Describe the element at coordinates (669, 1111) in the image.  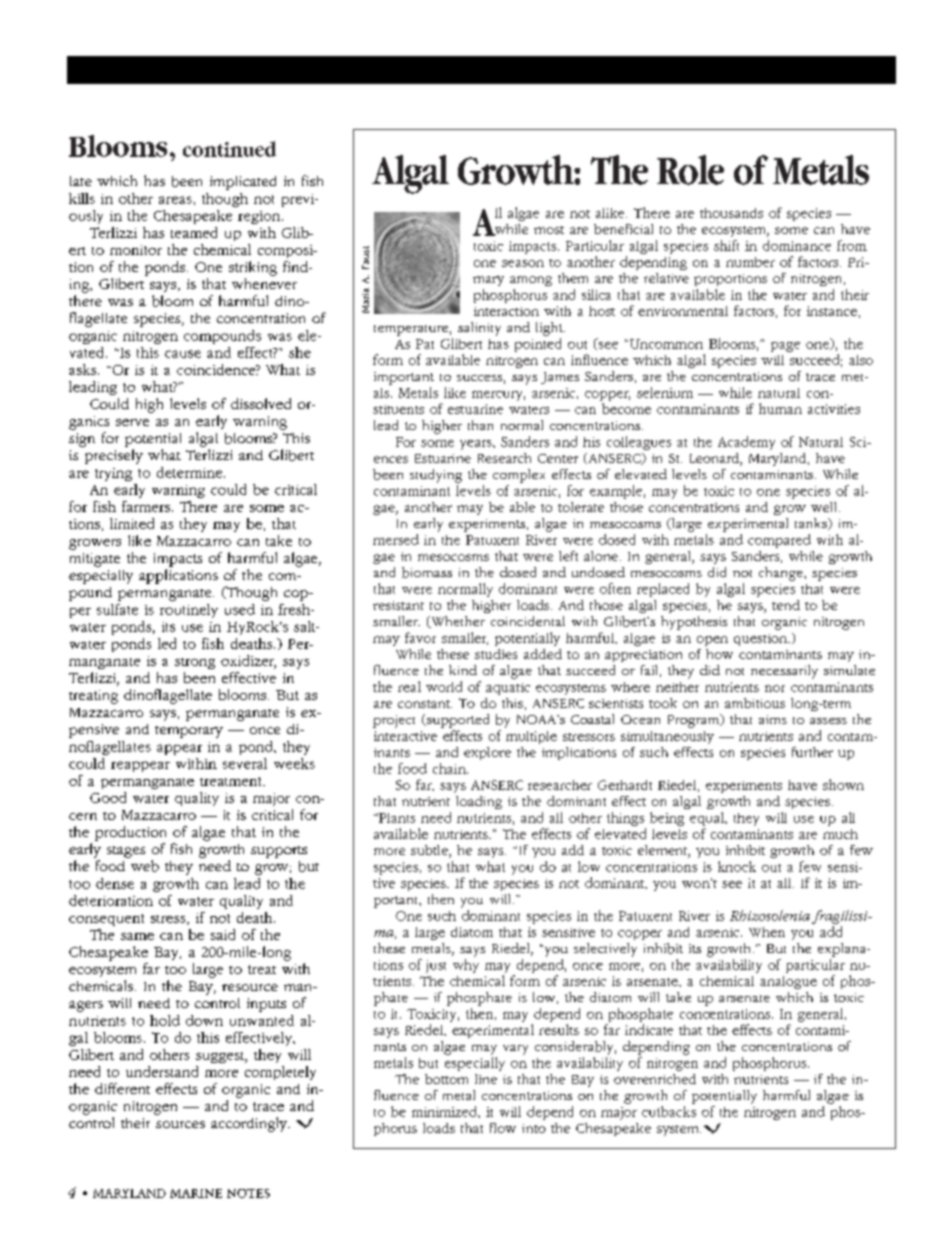
I see `cutbacks` at that location.
